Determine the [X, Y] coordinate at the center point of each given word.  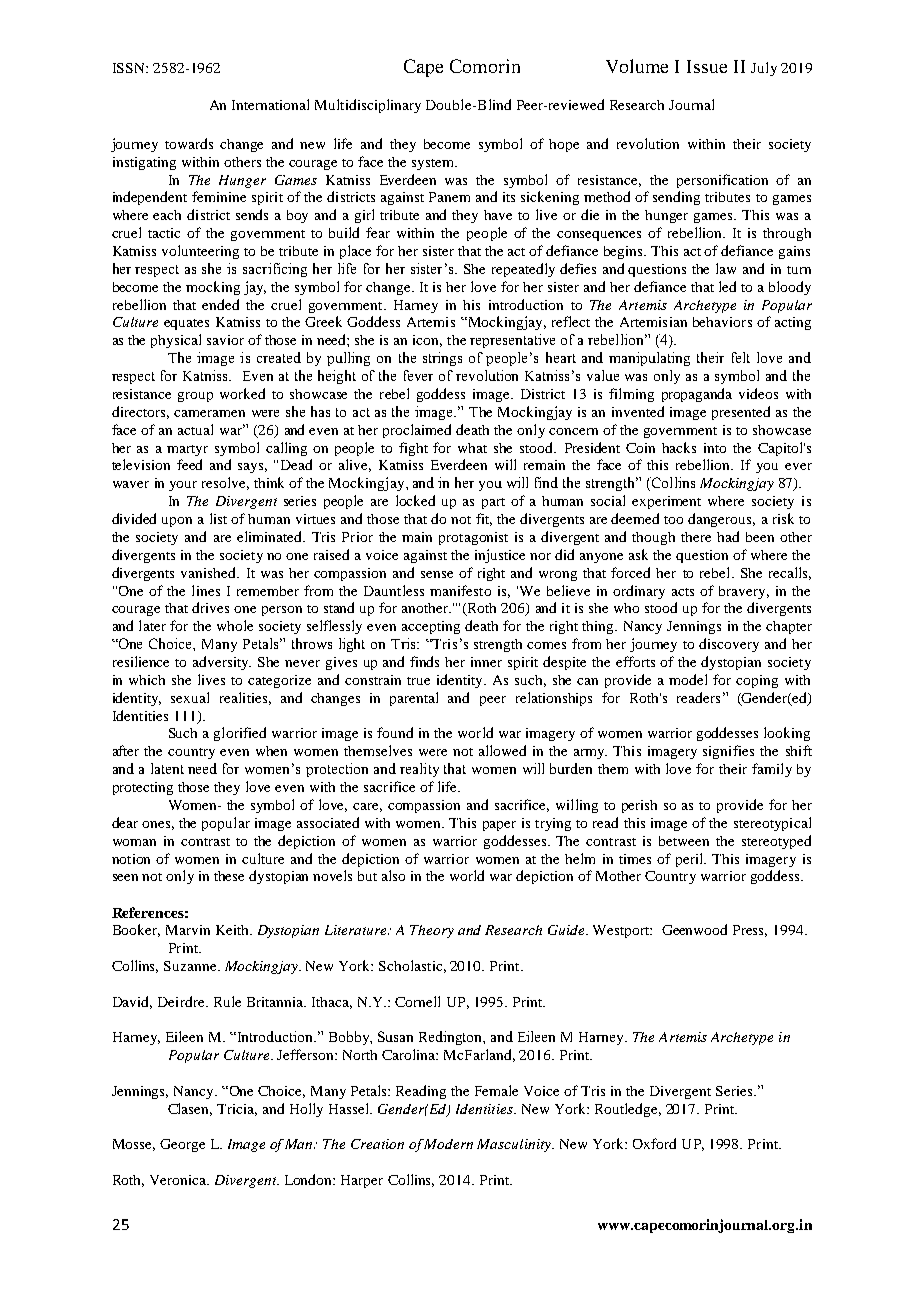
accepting [431, 627]
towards [189, 143]
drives [210, 607]
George [182, 1145]
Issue [707, 66]
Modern [448, 1144]
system [434, 164]
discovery [729, 645]
